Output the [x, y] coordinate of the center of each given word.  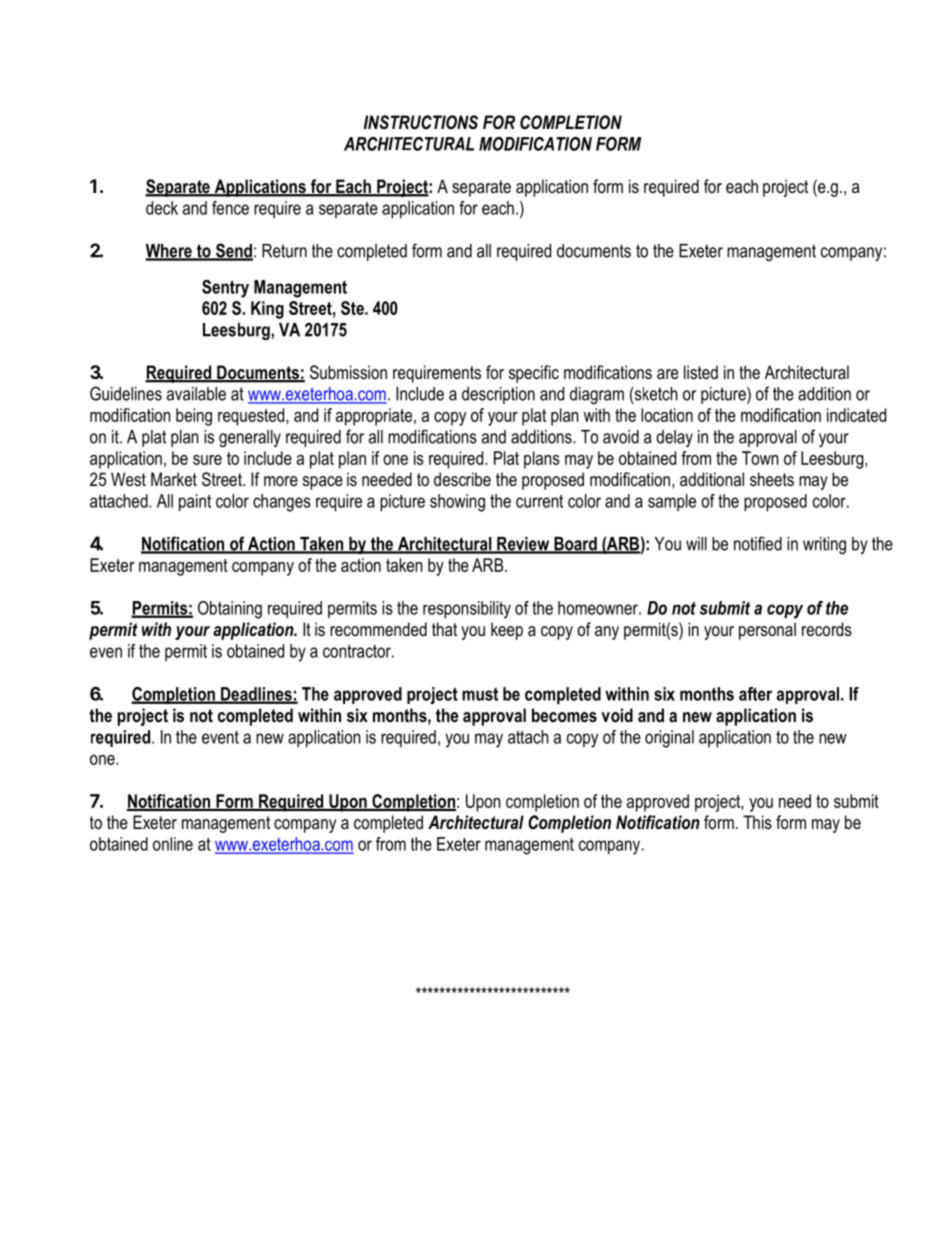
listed [701, 372]
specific [534, 374]
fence [230, 208]
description [498, 395]
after [755, 694]
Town [760, 458]
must [480, 694]
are [667, 374]
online [173, 844]
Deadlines [256, 695]
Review [523, 545]
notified [758, 543]
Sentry [225, 289]
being [194, 417]
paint [195, 503]
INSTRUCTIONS [421, 122]
